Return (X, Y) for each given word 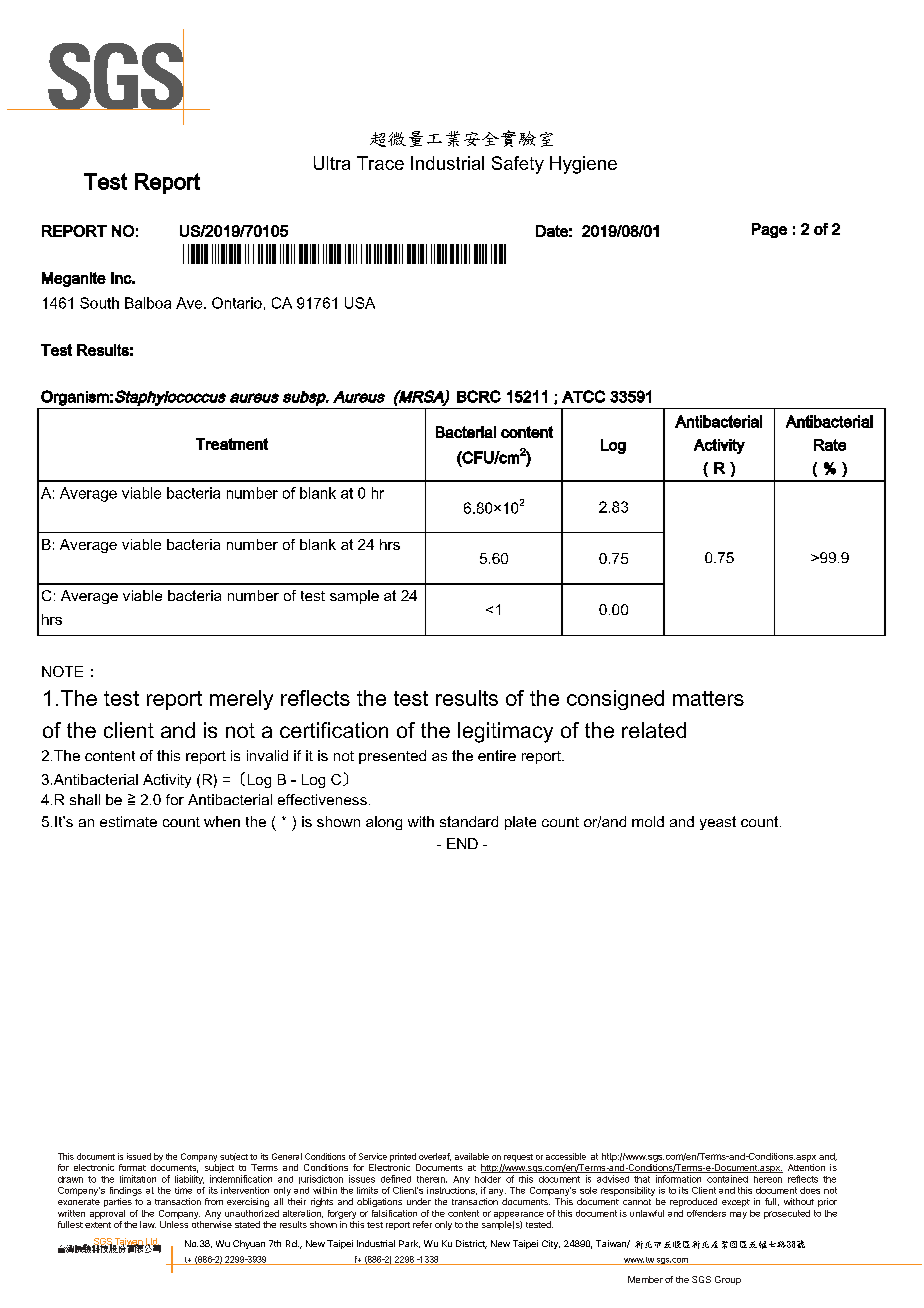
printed (403, 1157)
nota (249, 730)
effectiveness (322, 799)
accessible (566, 1156)
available (472, 1156)
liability (189, 1179)
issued (139, 1156)
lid (281, 755)
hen (227, 821)
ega (67, 281)
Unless (174, 1224)
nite (93, 278)
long (388, 823)
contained (727, 1179)
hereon (768, 1179)
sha (81, 799)
